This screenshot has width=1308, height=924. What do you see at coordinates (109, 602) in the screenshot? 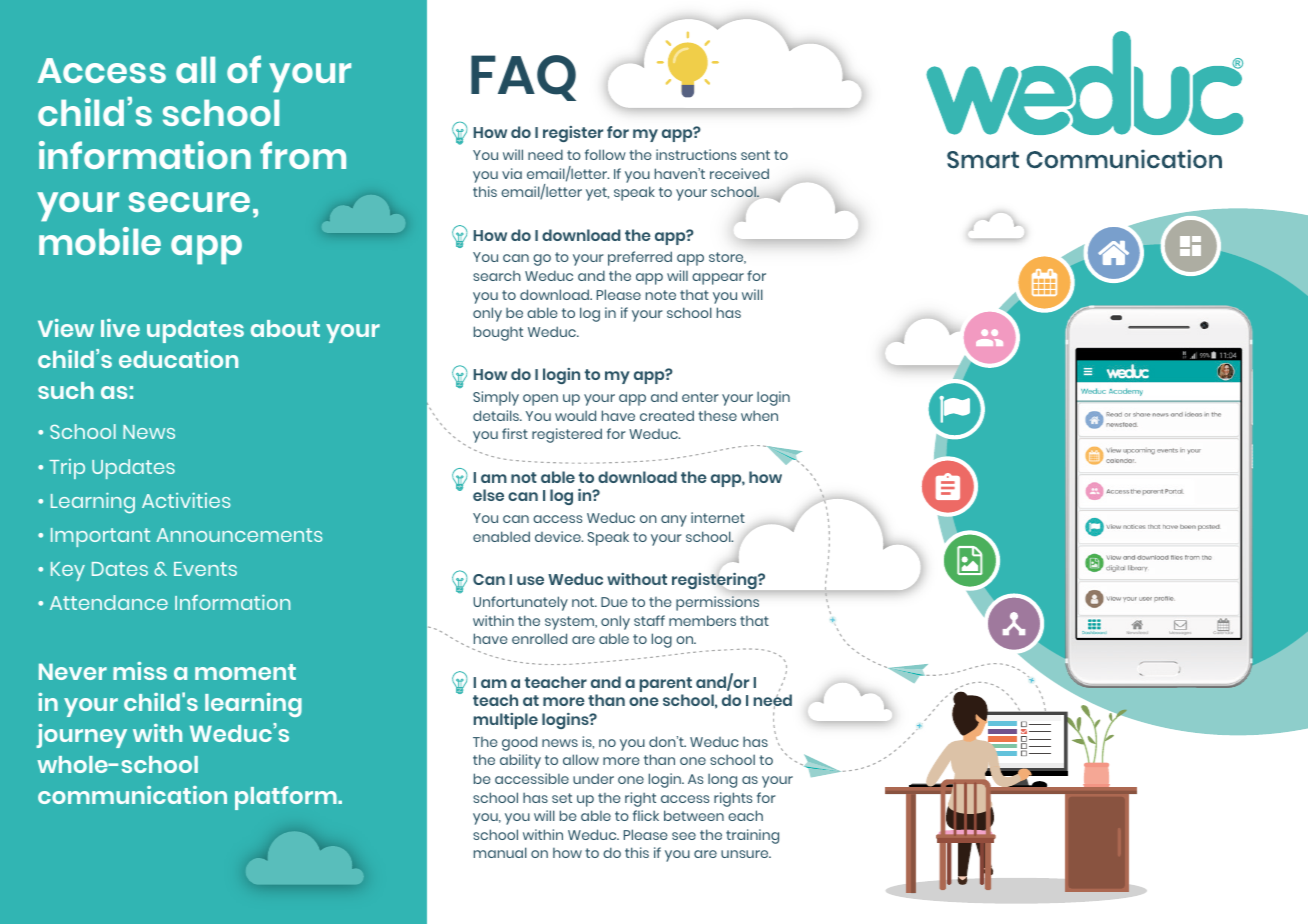
I see `Attendance` at bounding box center [109, 602].
